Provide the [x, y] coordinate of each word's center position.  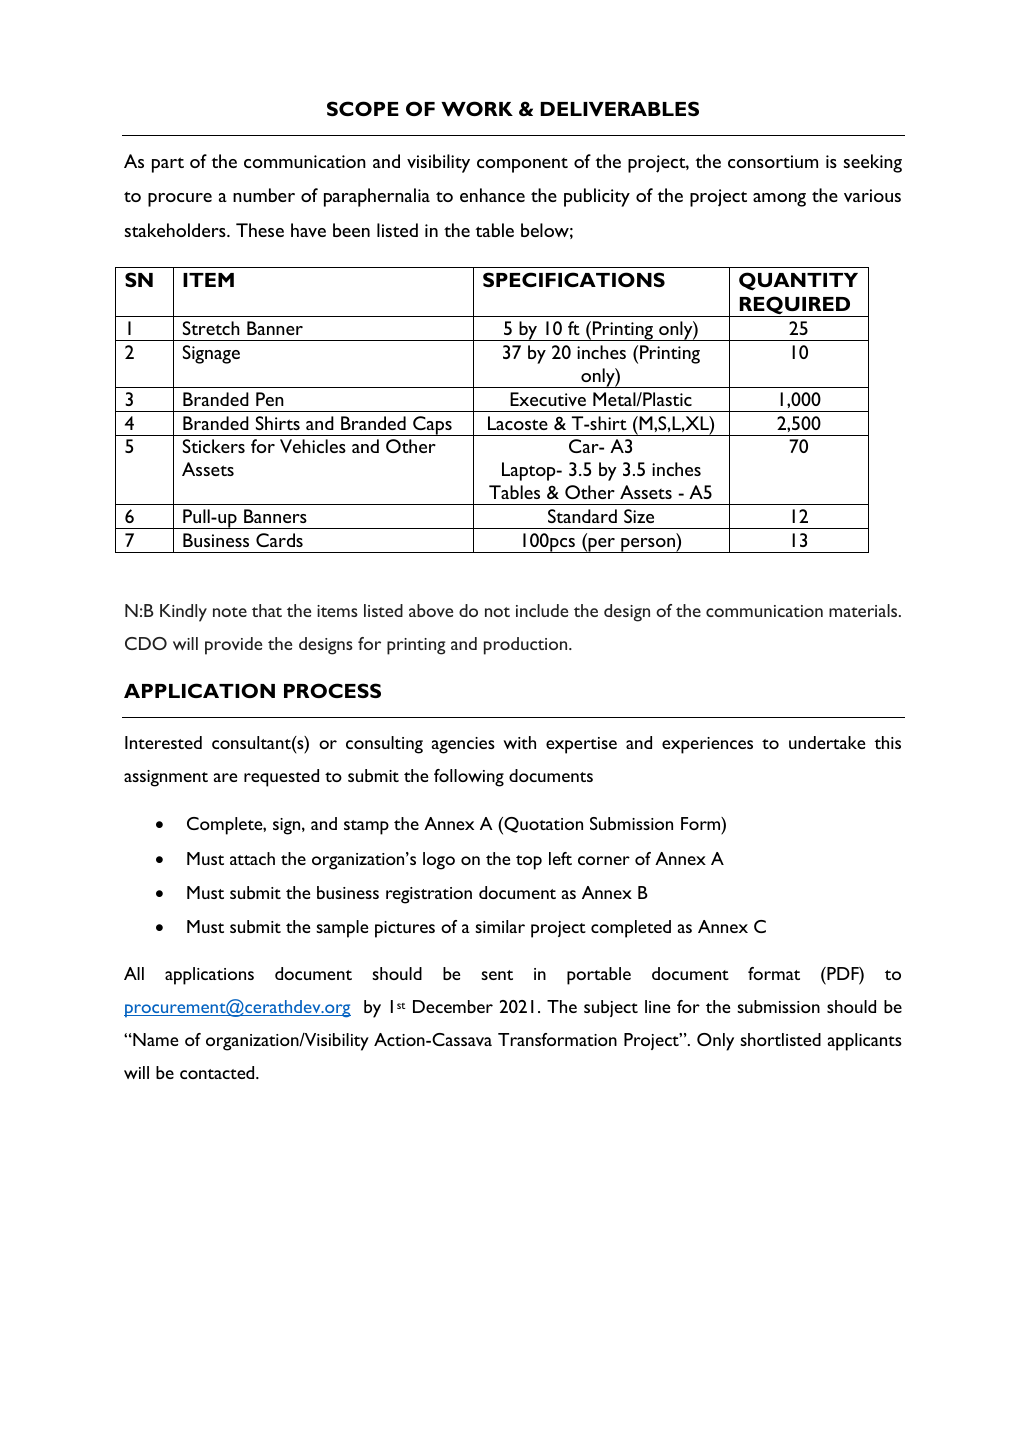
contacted [218, 1072]
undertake [827, 742]
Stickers [214, 446]
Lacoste [518, 423]
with [519, 742]
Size [639, 516]
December [453, 1006]
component [522, 165]
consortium [773, 161]
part [168, 165]
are [225, 777]
